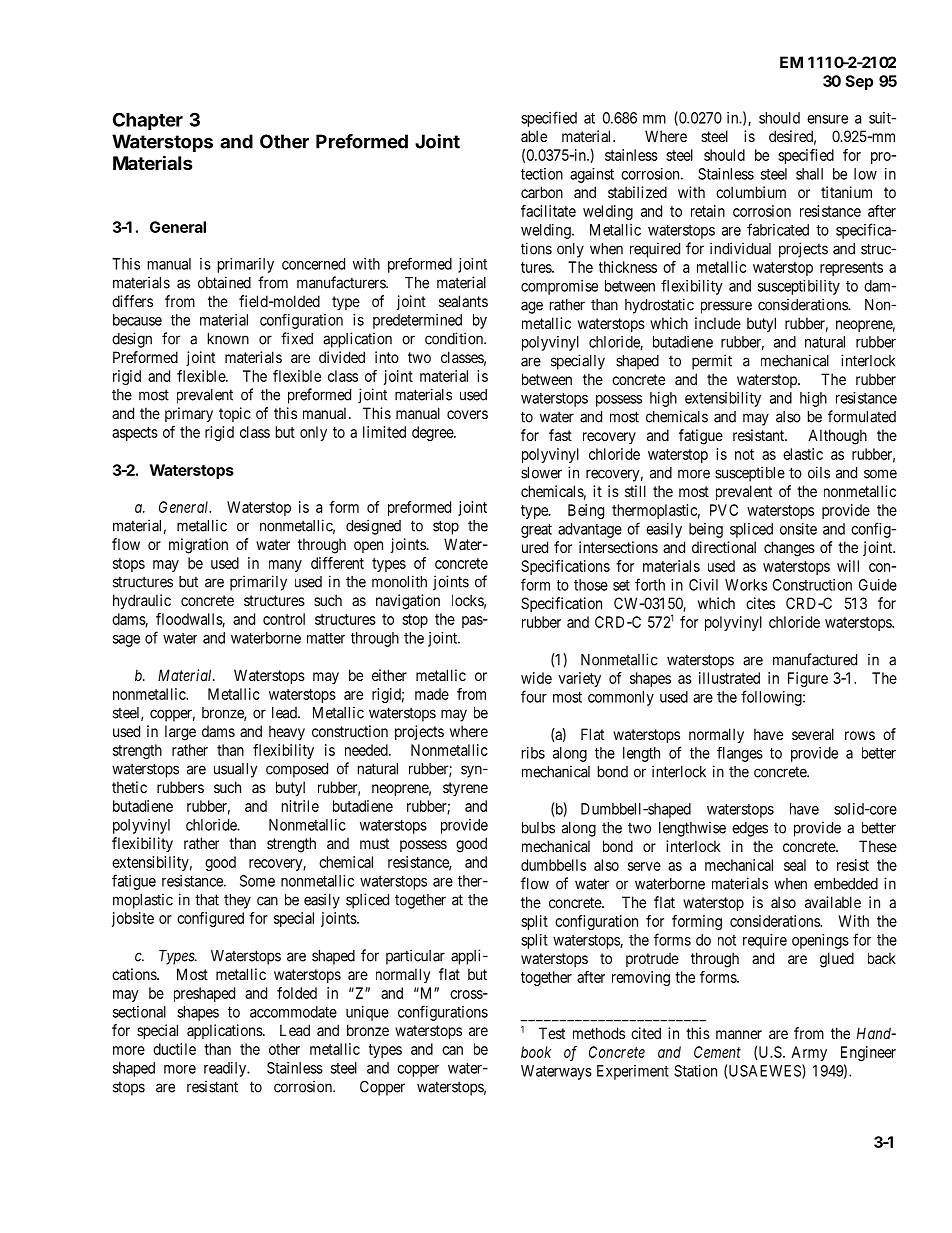  Describe the element at coordinates (148, 121) in the document. I see `Chapter` at that location.
